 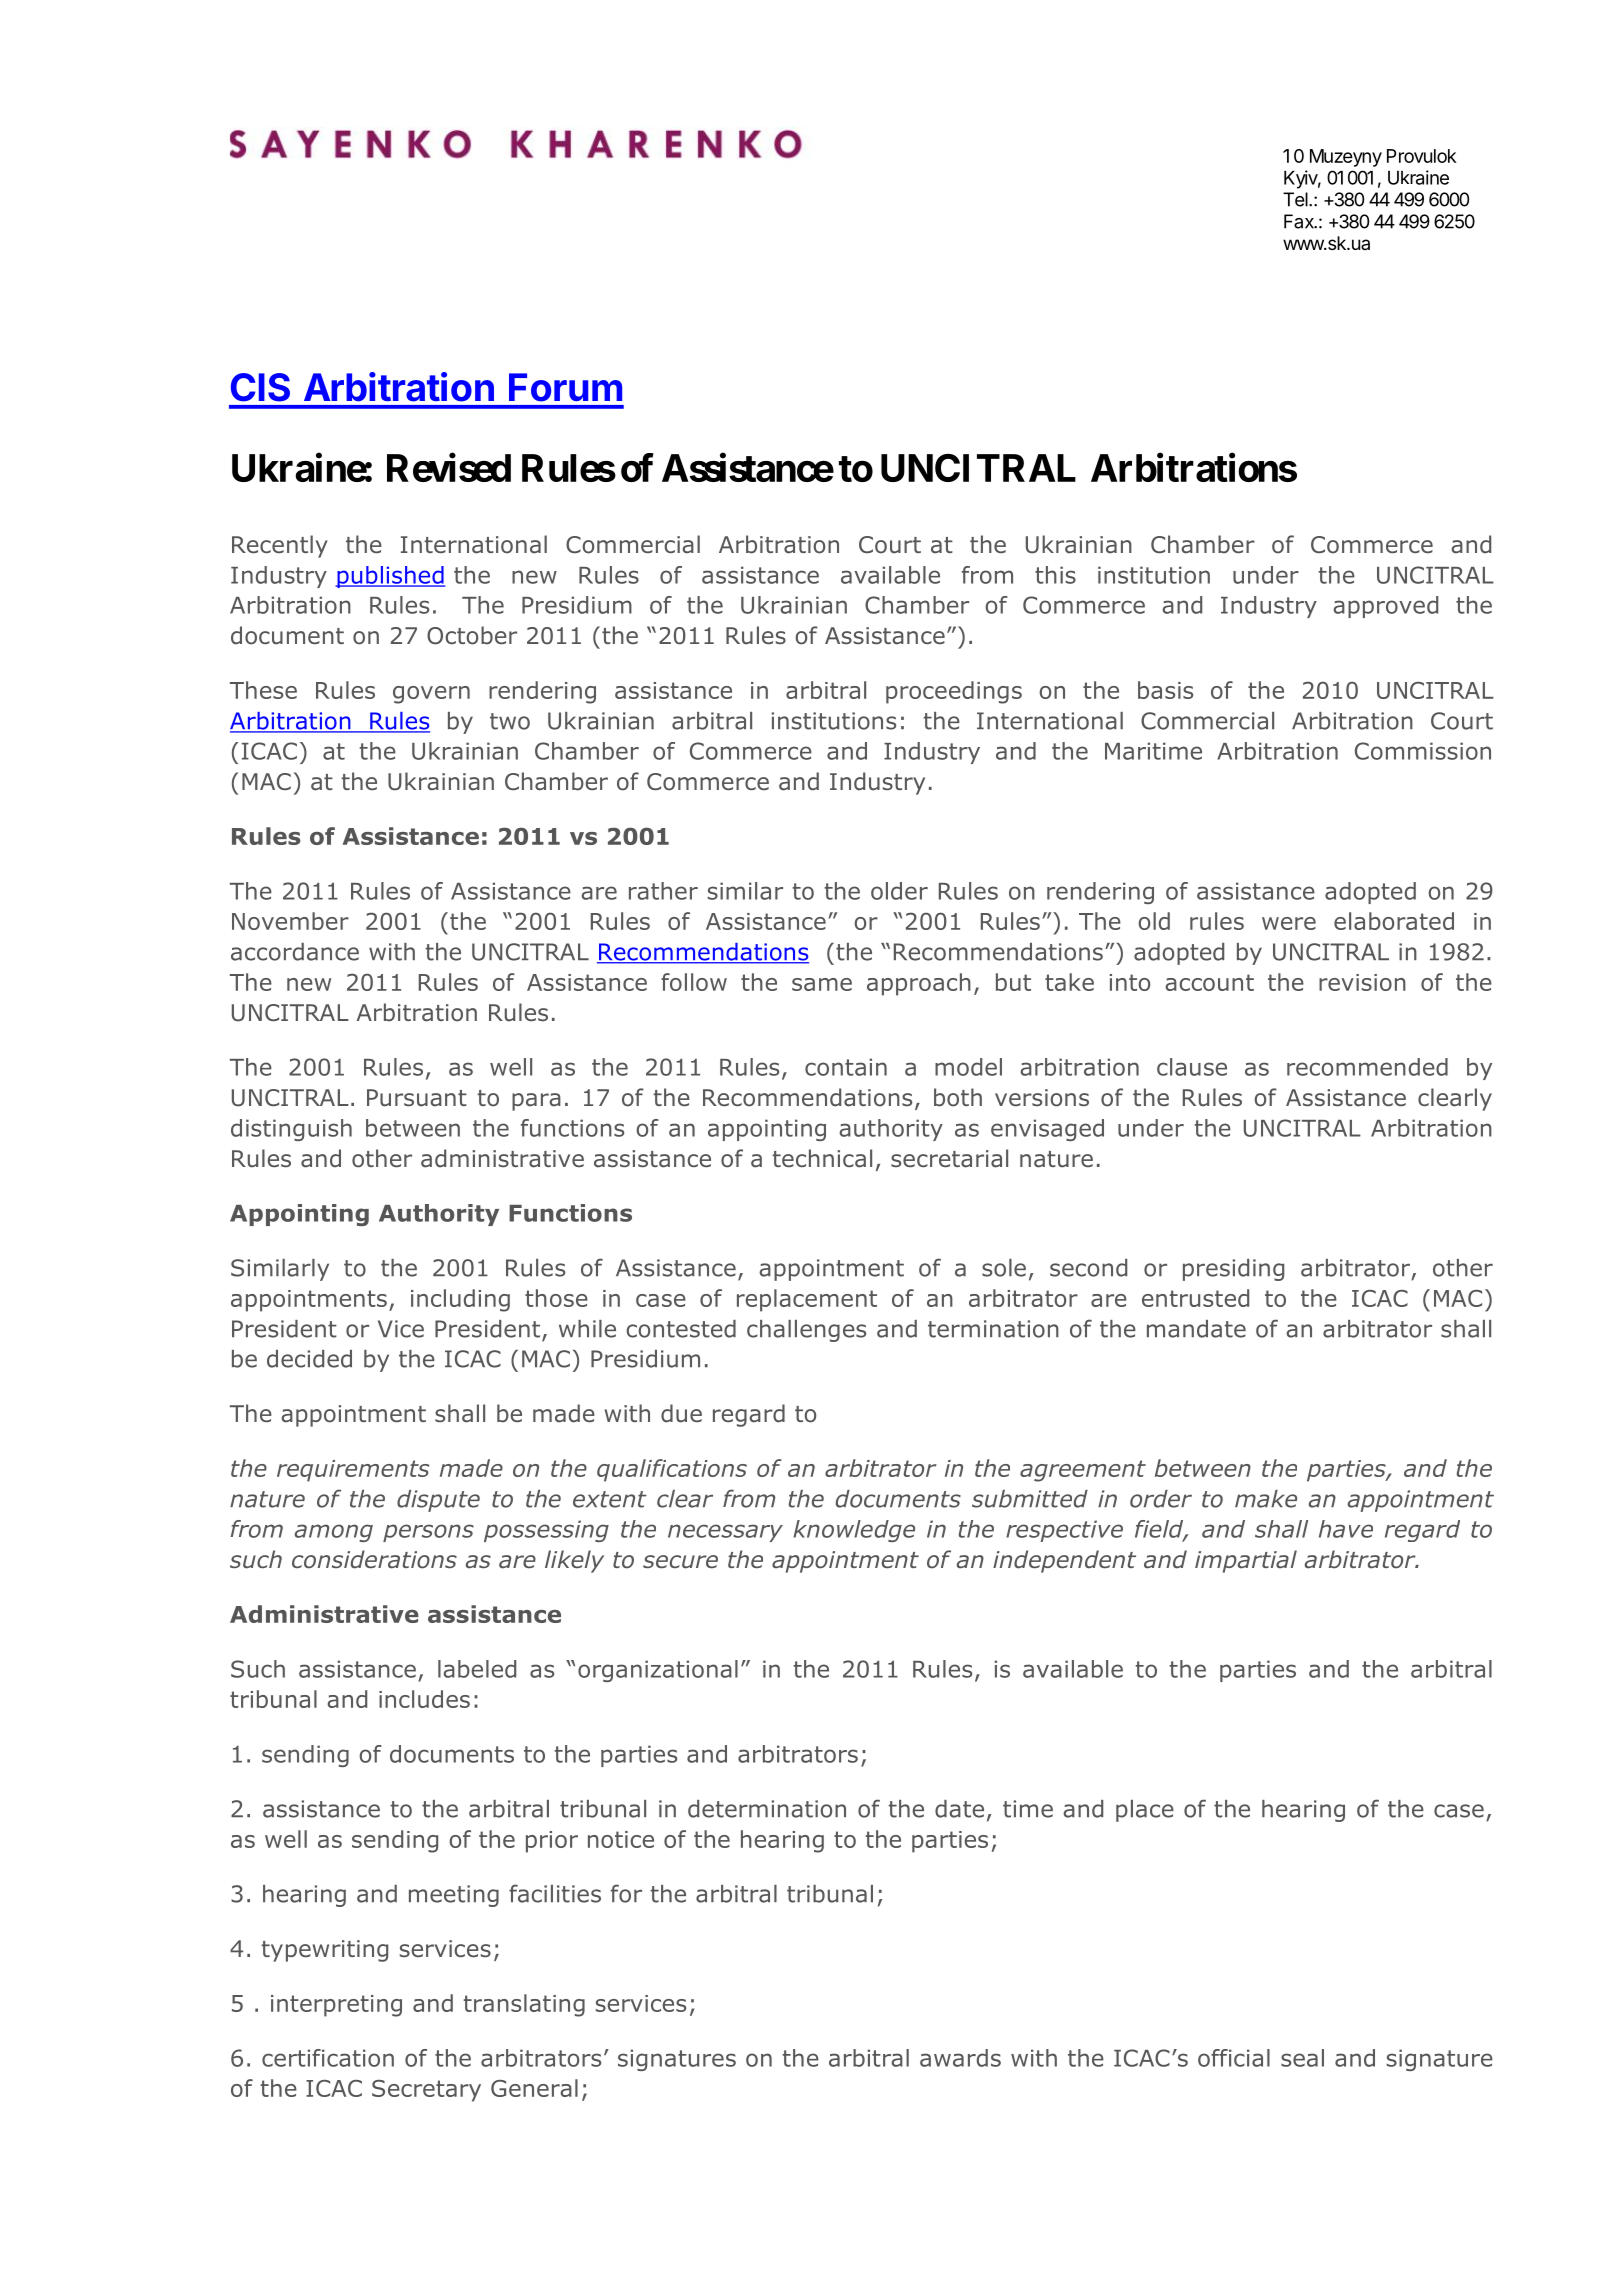 I want to click on older, so click(x=899, y=891).
